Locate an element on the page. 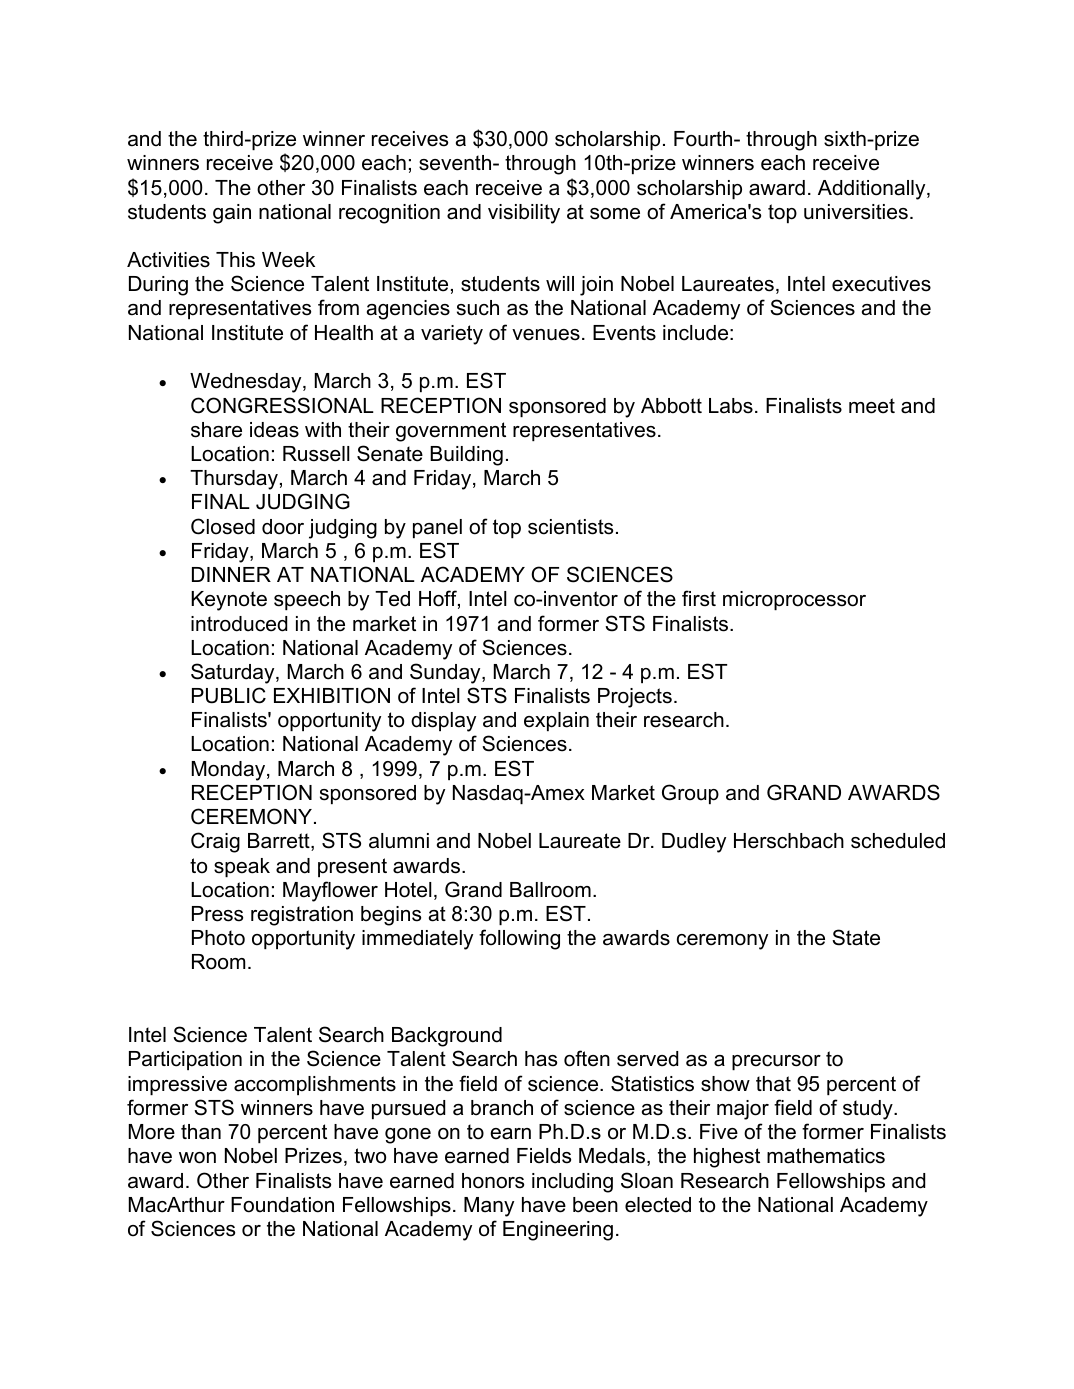 This document has width=1074, height=1389. universities is located at coordinates (856, 212).
